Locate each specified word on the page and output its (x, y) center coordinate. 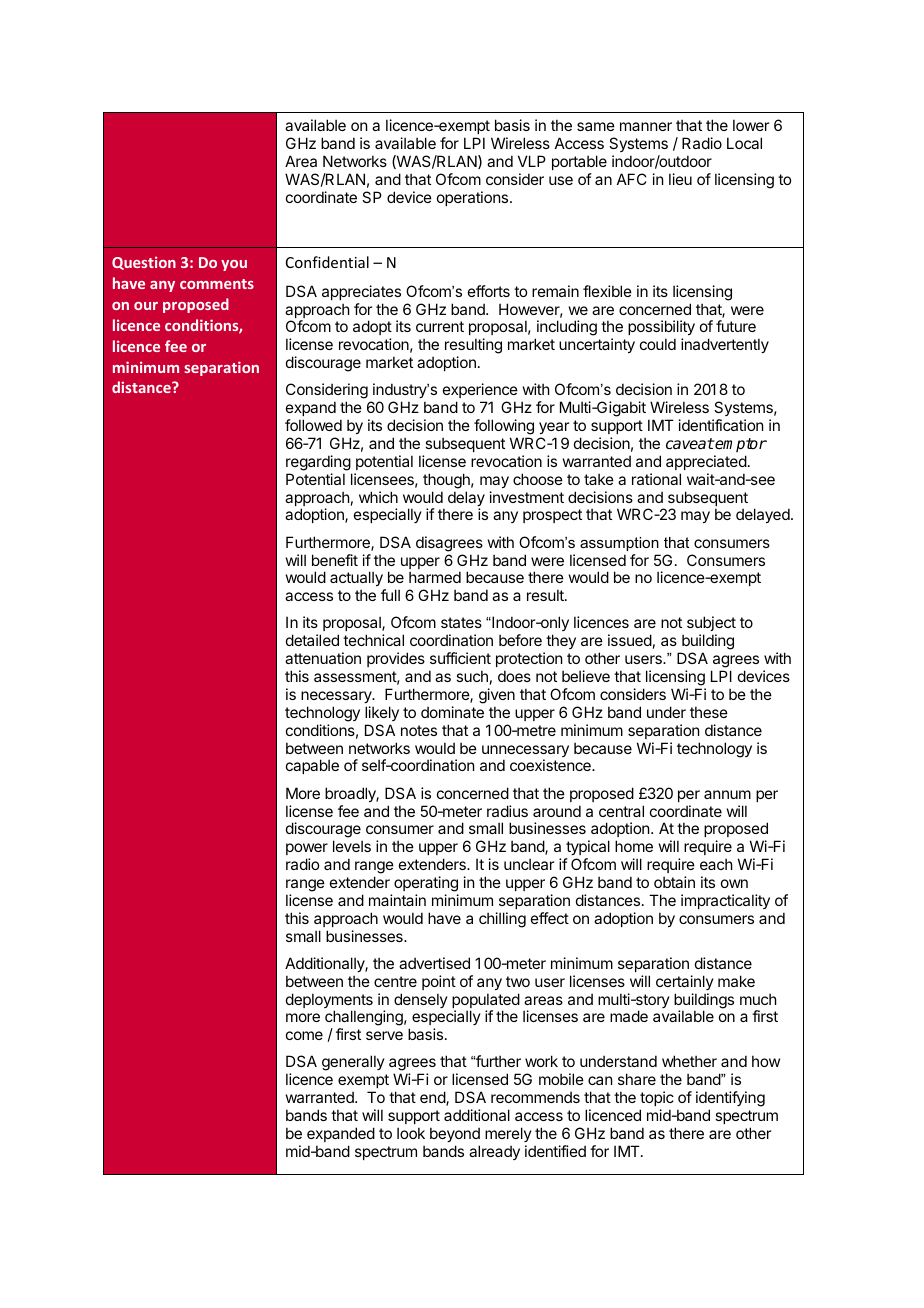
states (461, 622)
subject (711, 625)
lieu (680, 179)
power (307, 849)
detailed (312, 640)
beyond (455, 1134)
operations (474, 198)
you (234, 265)
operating (426, 884)
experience (480, 390)
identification (721, 425)
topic (657, 1098)
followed (313, 425)
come (304, 1035)
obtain (674, 882)
